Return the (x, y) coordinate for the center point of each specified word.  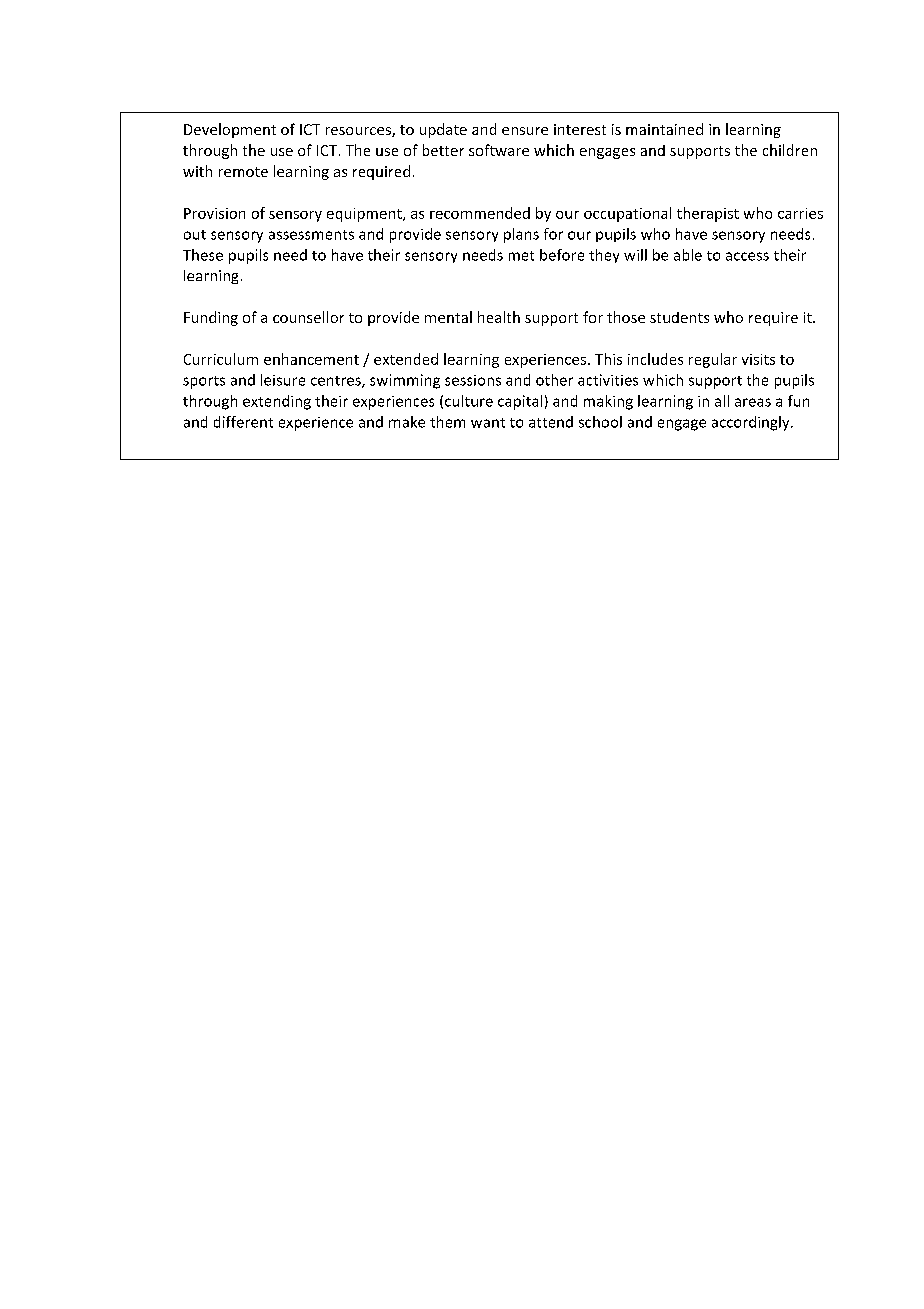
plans (521, 235)
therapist (708, 214)
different (243, 422)
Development (230, 130)
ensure (525, 131)
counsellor (308, 317)
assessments (311, 235)
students (679, 317)
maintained (664, 129)
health (499, 317)
